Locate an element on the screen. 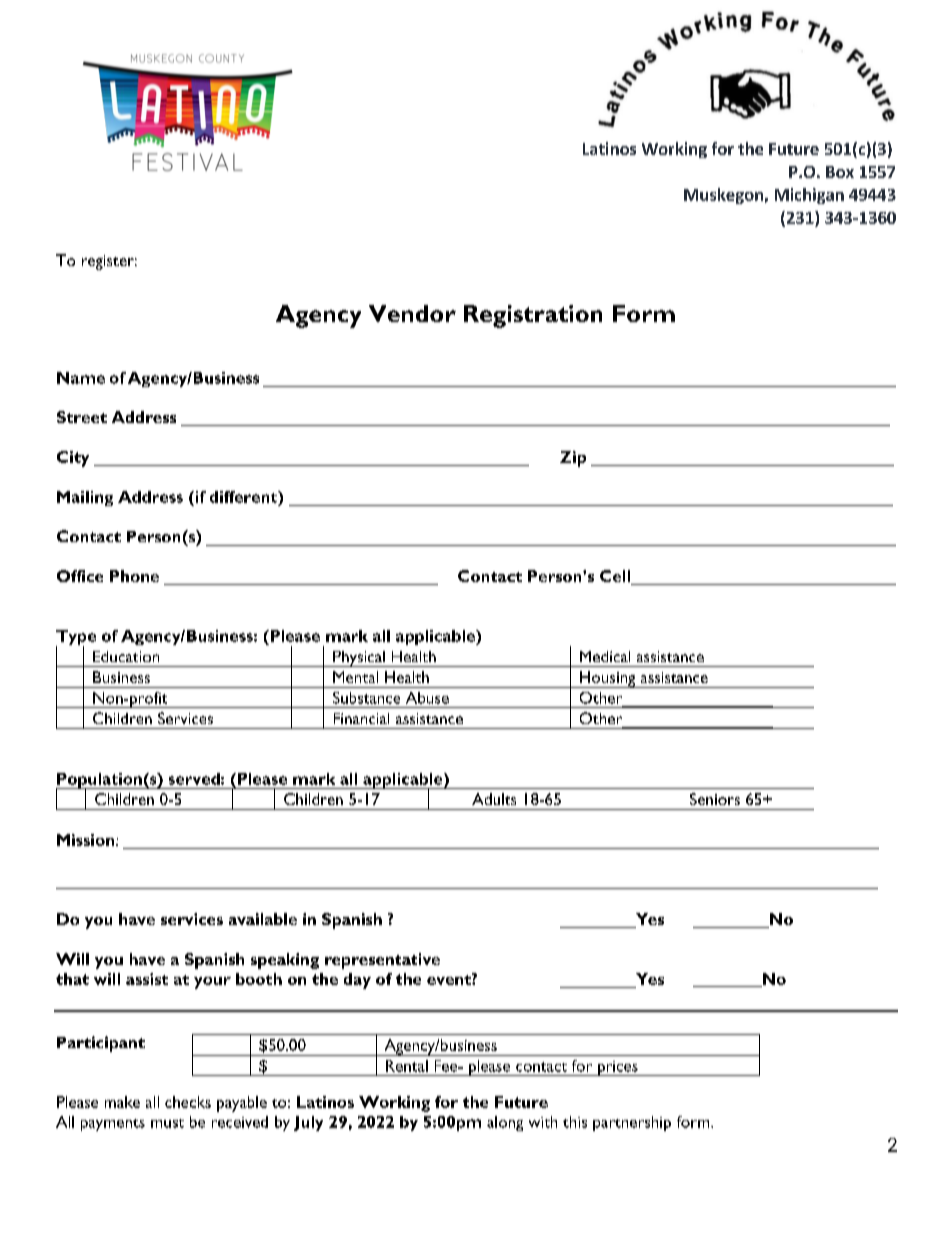 The image size is (952, 1233). Adults is located at coordinates (494, 799).
